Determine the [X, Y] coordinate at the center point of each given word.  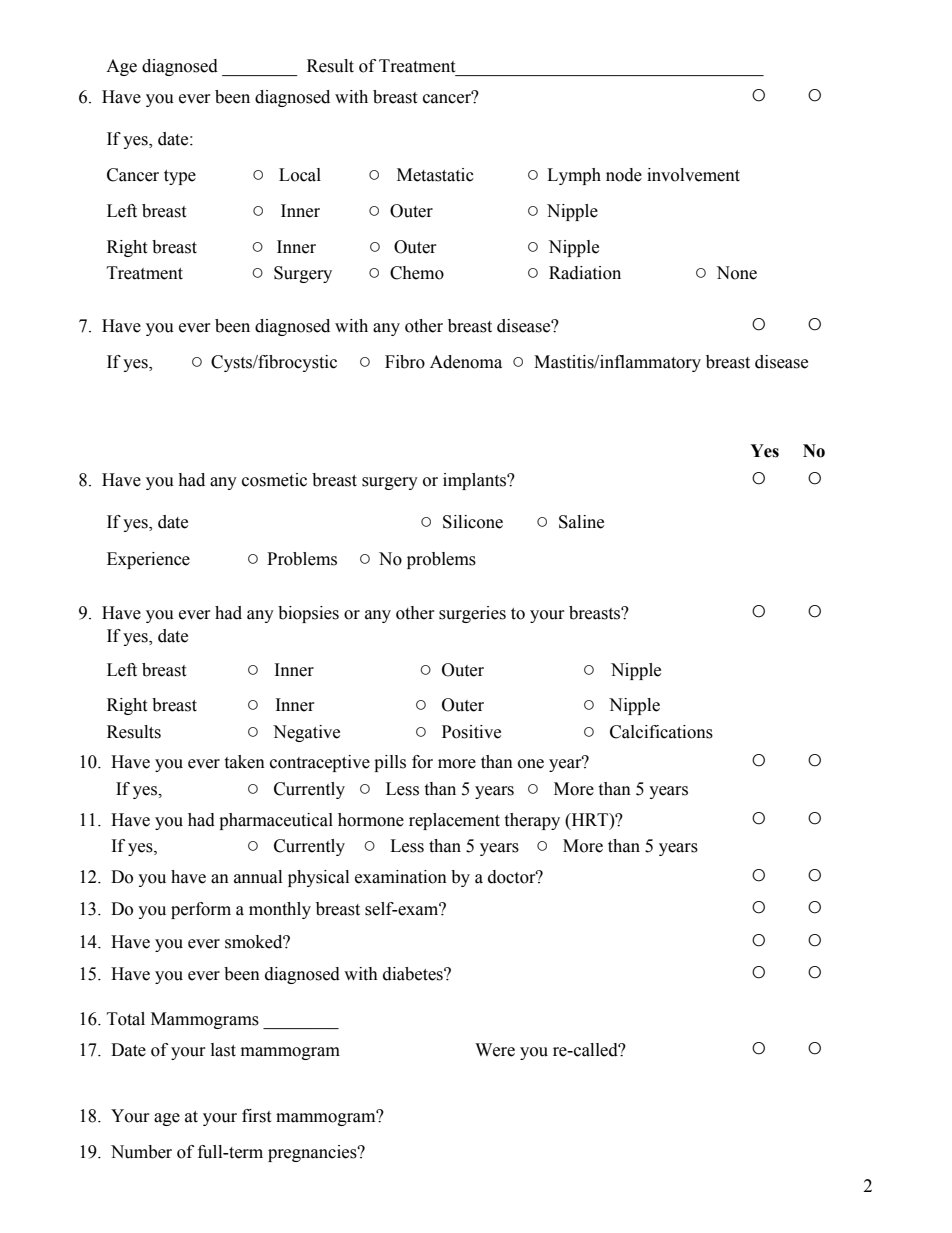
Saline [581, 522]
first [256, 1116]
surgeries [472, 614]
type [180, 177]
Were [495, 1050]
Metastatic [435, 175]
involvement [693, 175]
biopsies [308, 614]
